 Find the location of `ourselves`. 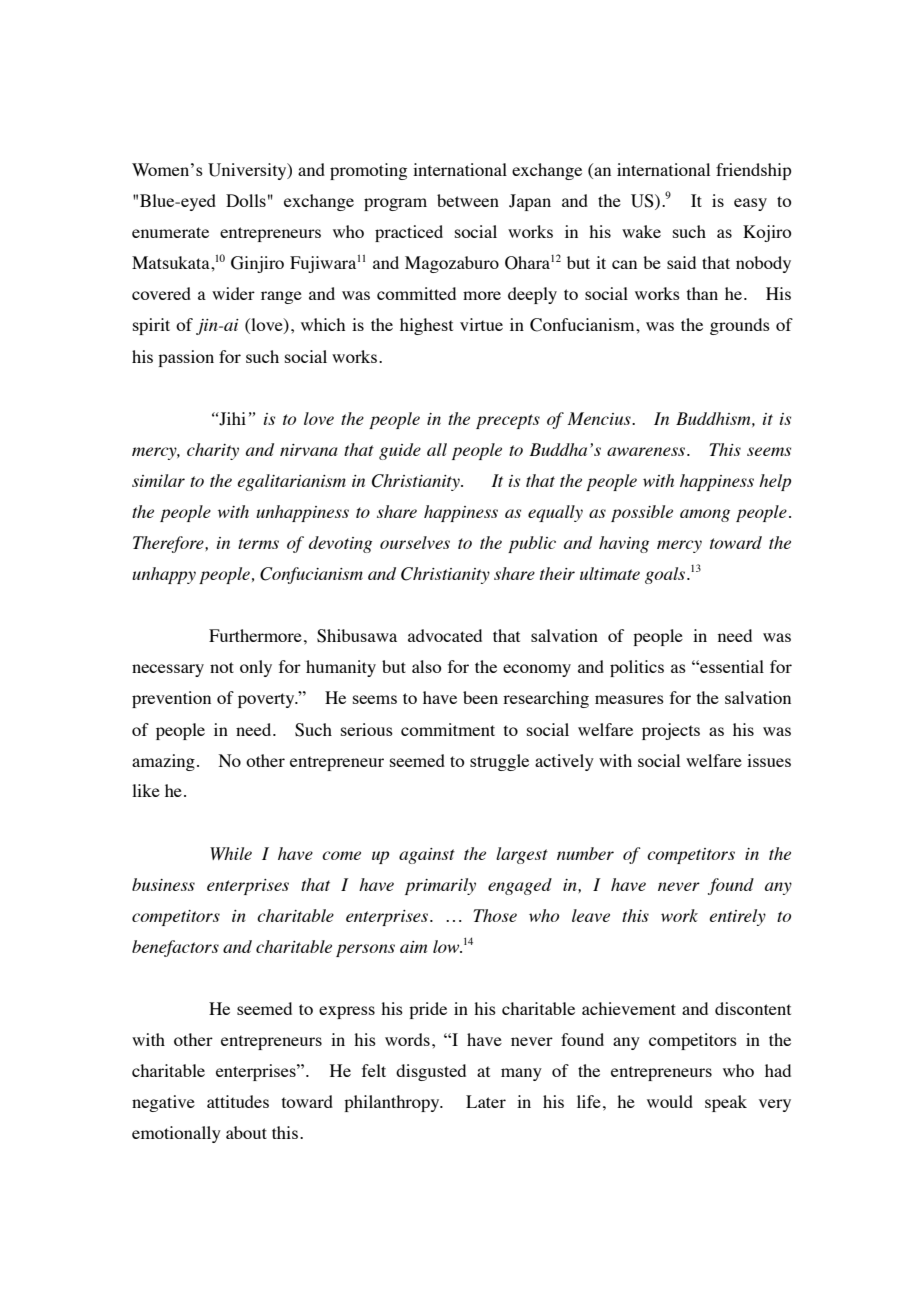

ourselves is located at coordinates (415, 542).
